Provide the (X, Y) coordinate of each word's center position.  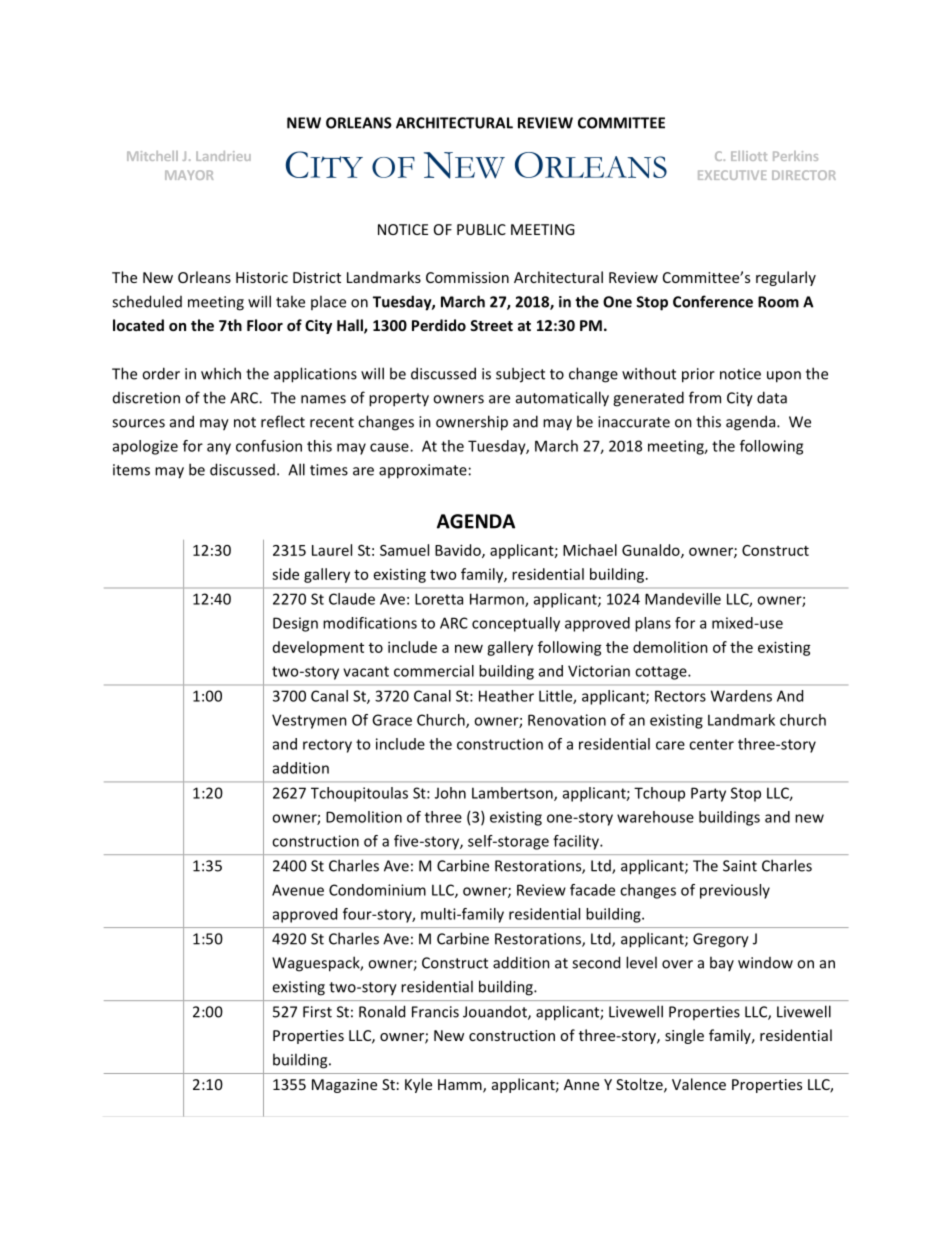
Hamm (461, 1086)
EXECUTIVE (732, 175)
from (705, 397)
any (219, 449)
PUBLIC (481, 229)
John (450, 793)
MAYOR (189, 175)
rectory (327, 746)
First (317, 1012)
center (711, 744)
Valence (699, 1084)
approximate (423, 471)
